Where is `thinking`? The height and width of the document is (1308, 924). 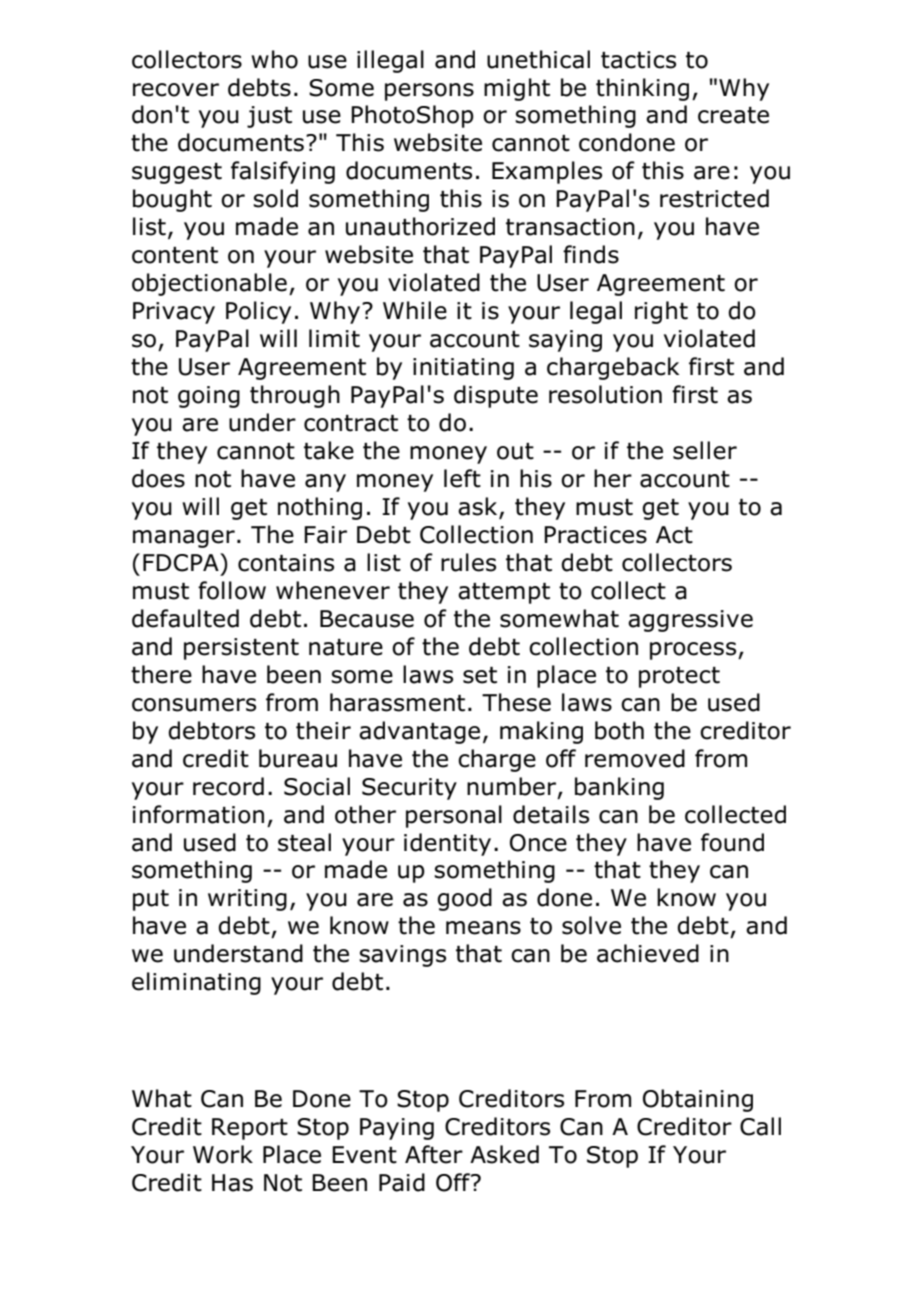 thinking is located at coordinates (642, 89).
